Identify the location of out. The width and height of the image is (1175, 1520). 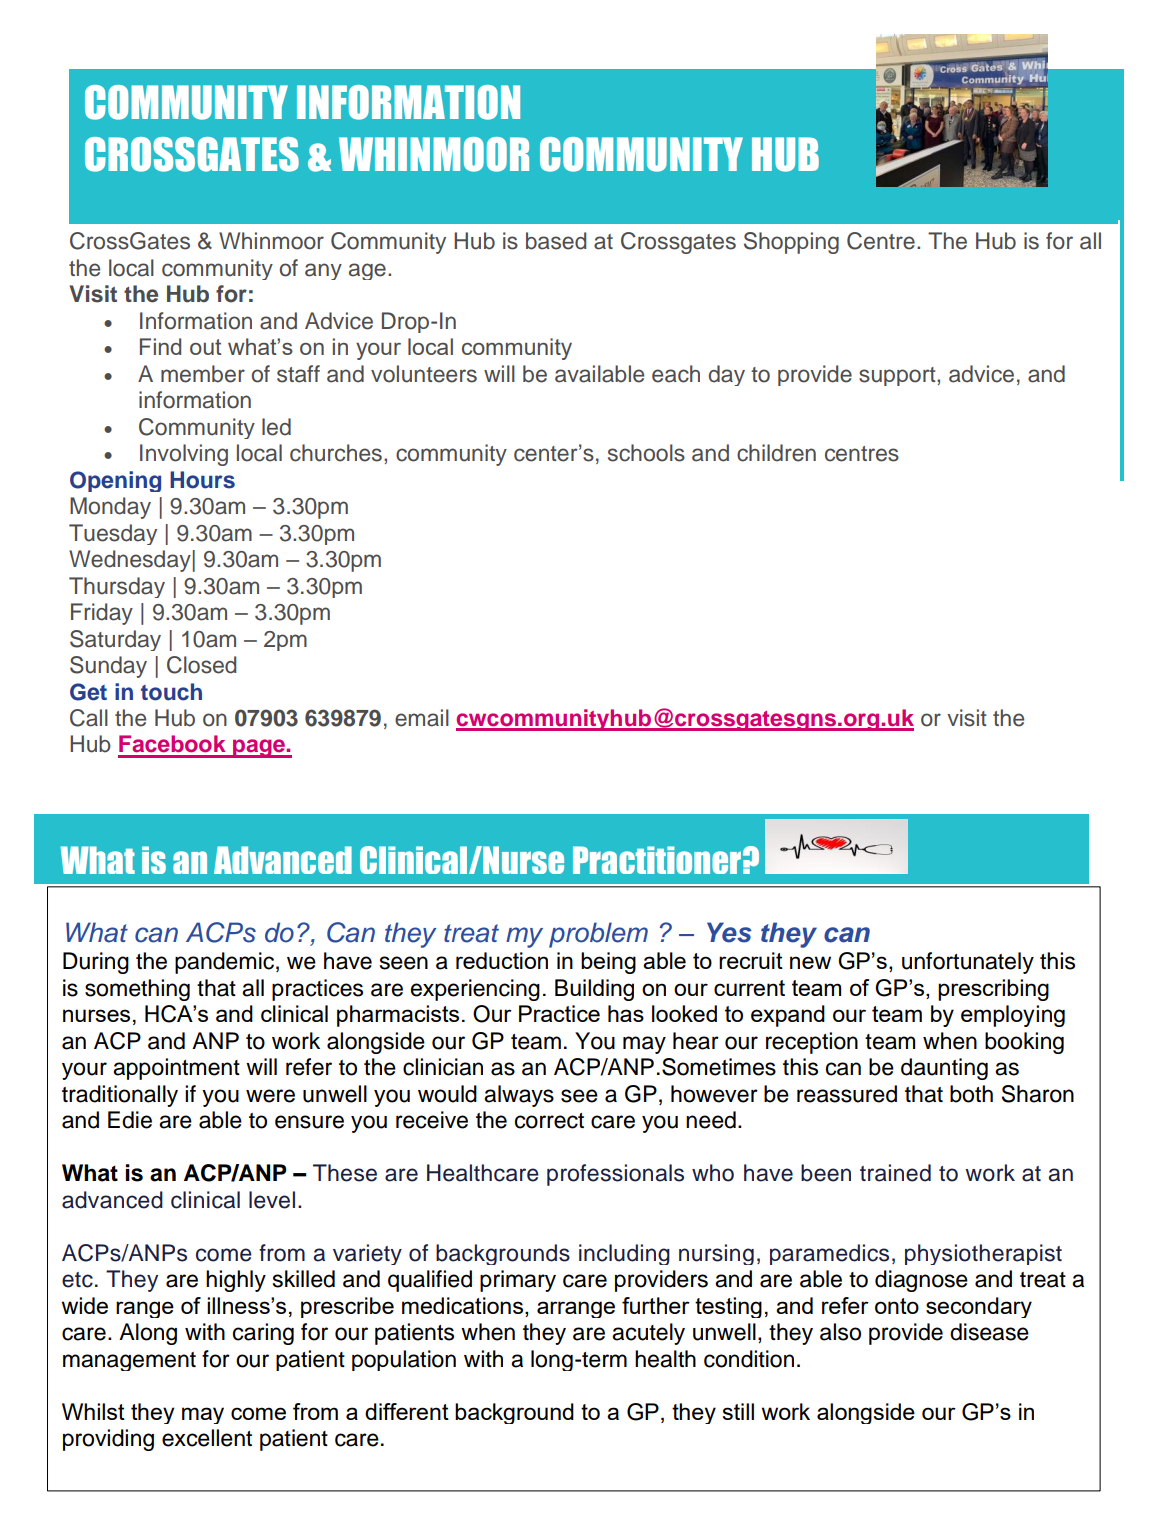
(205, 347).
